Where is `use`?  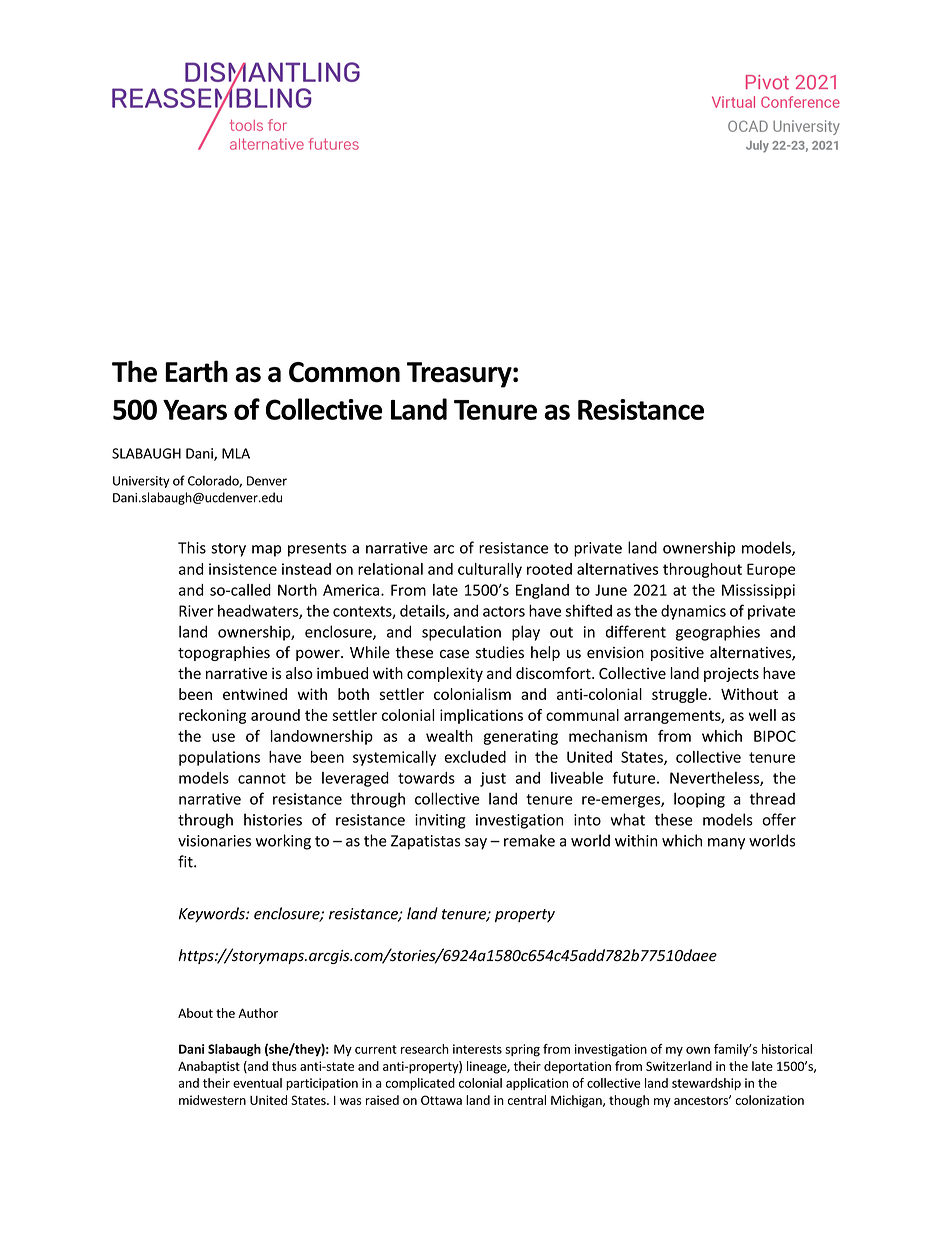
use is located at coordinates (223, 737).
